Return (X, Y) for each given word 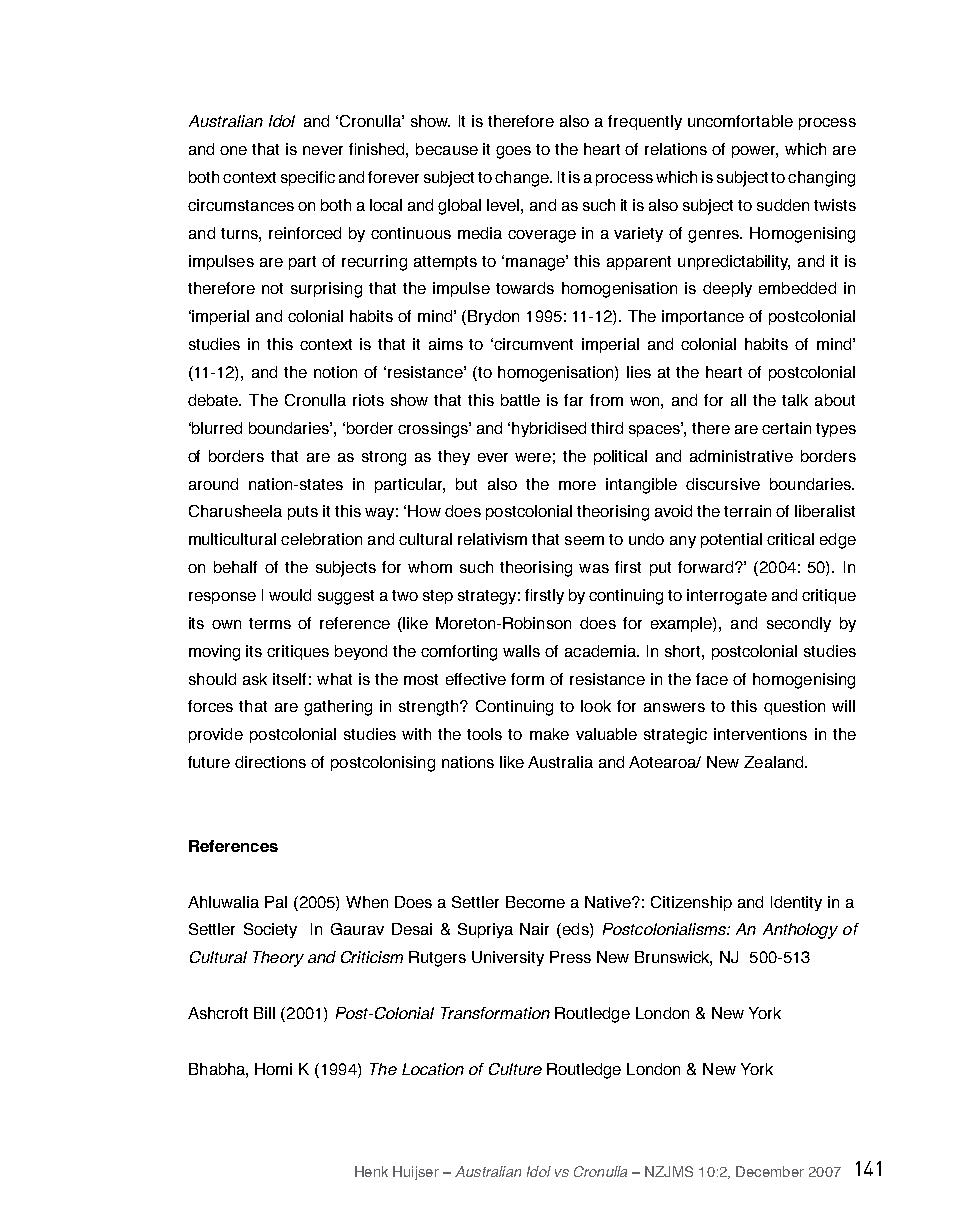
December (770, 1171)
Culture (515, 1069)
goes (513, 152)
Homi (273, 1069)
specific (308, 178)
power (755, 152)
